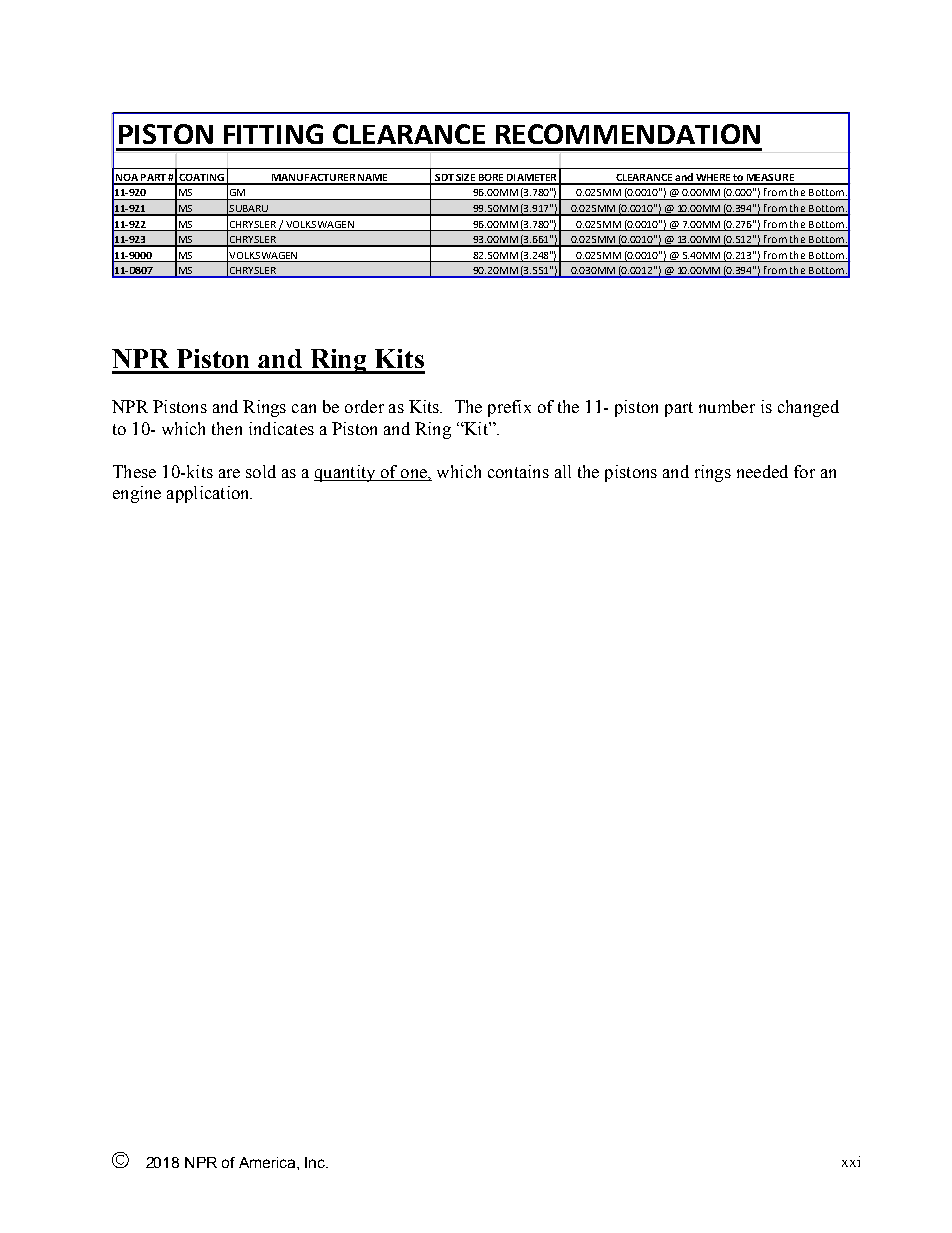 The image size is (952, 1233). What do you see at coordinates (273, 134) in the screenshot?
I see `FITTING` at bounding box center [273, 134].
